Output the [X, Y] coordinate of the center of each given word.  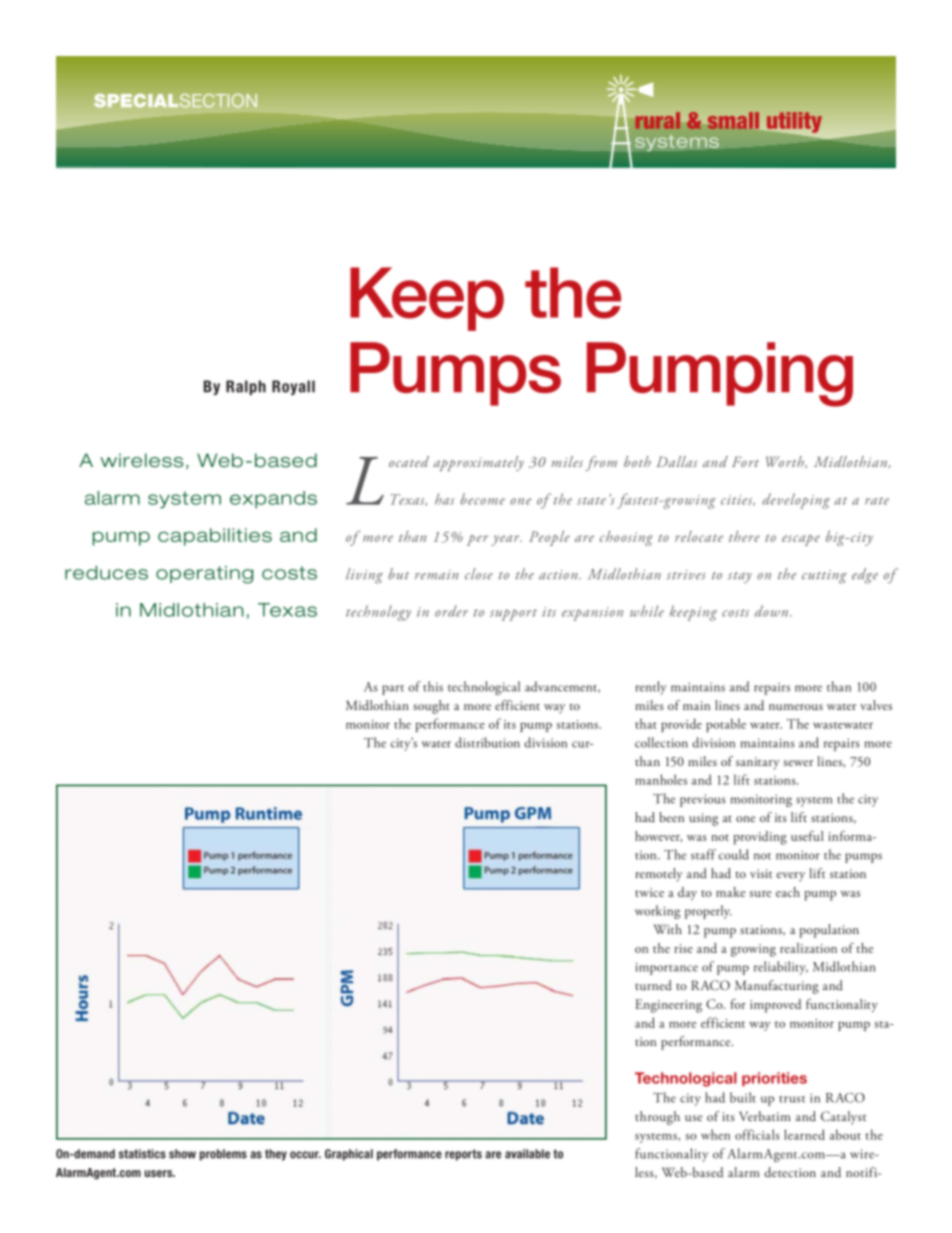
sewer [798, 763]
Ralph [246, 387]
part [393, 690]
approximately [478, 463]
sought [431, 707]
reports [463, 1155]
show [182, 1154]
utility [794, 122]
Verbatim [765, 1116]
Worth [786, 462]
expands [273, 500]
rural [658, 120]
